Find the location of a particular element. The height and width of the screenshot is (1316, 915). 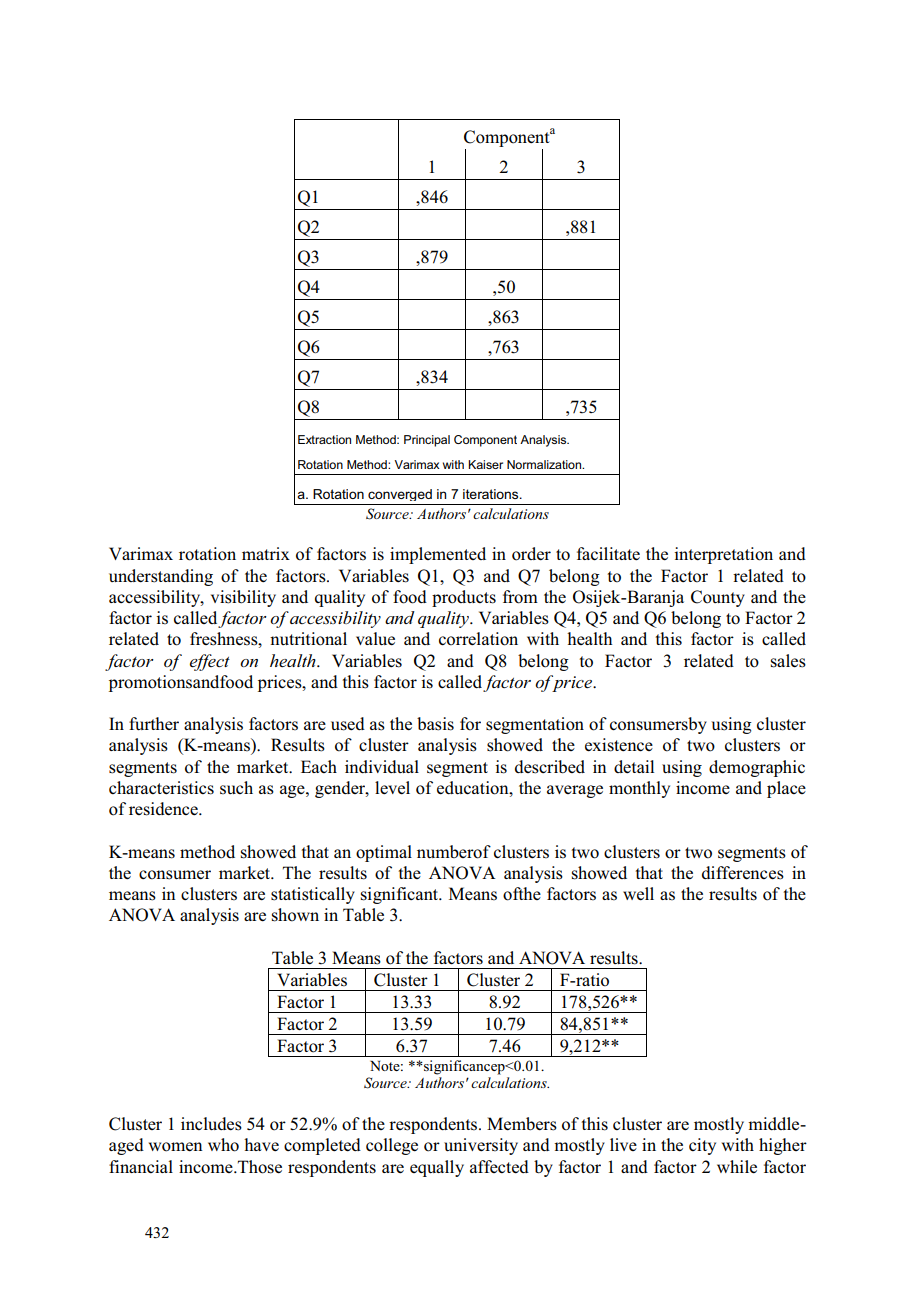

Normalization is located at coordinates (545, 464).
